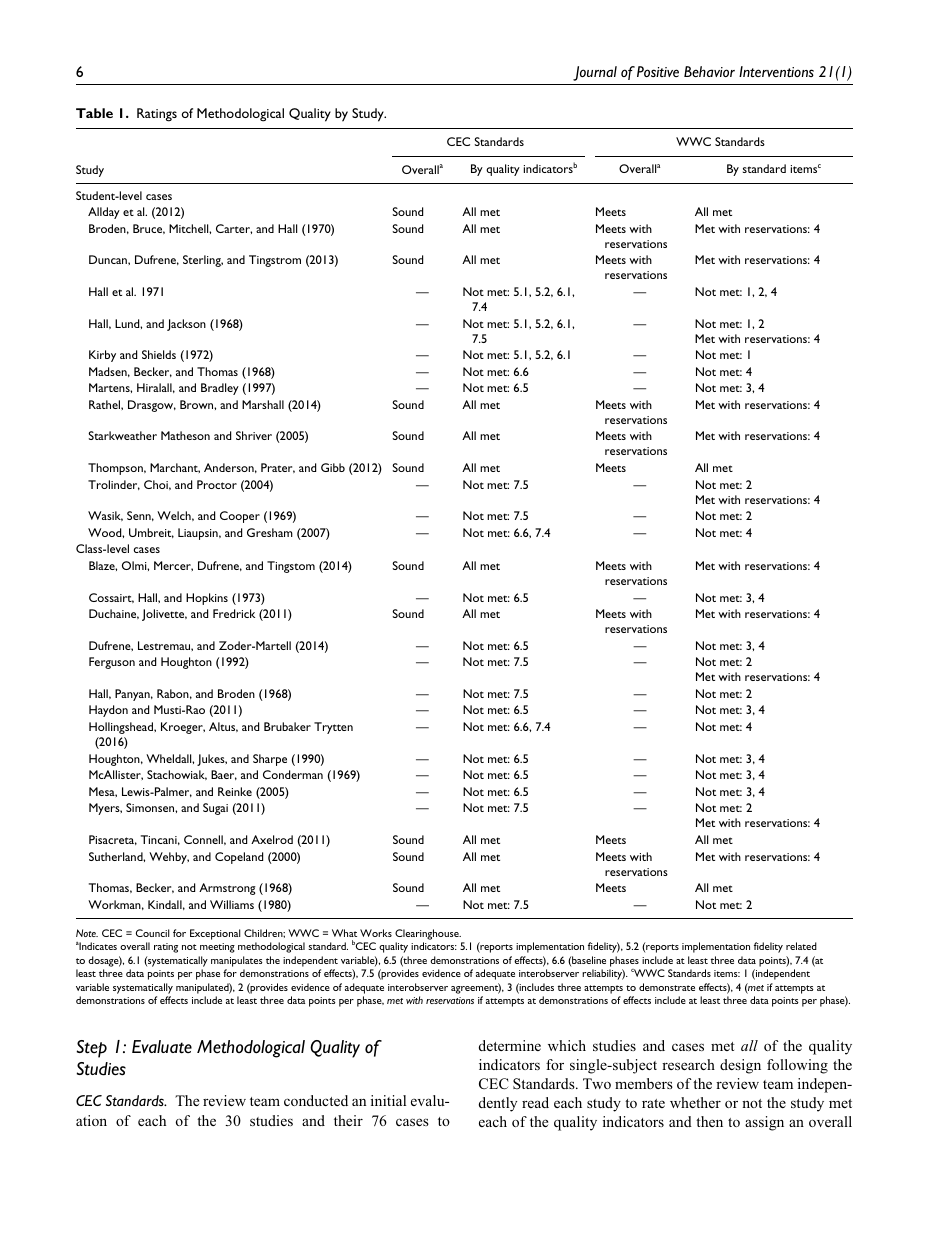  I want to click on Shields, so click(159, 354).
